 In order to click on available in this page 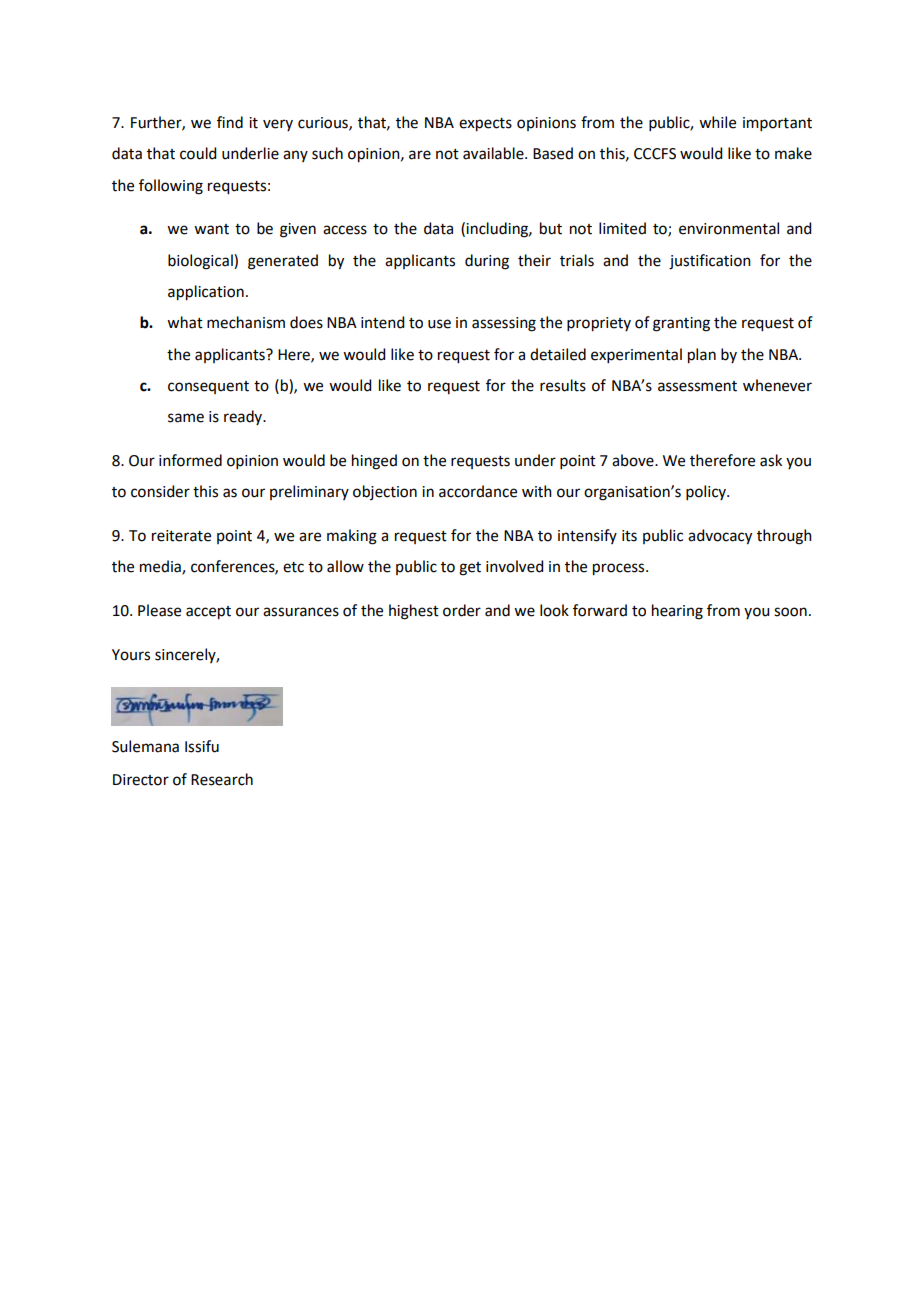, I will do `click(494, 153)`.
